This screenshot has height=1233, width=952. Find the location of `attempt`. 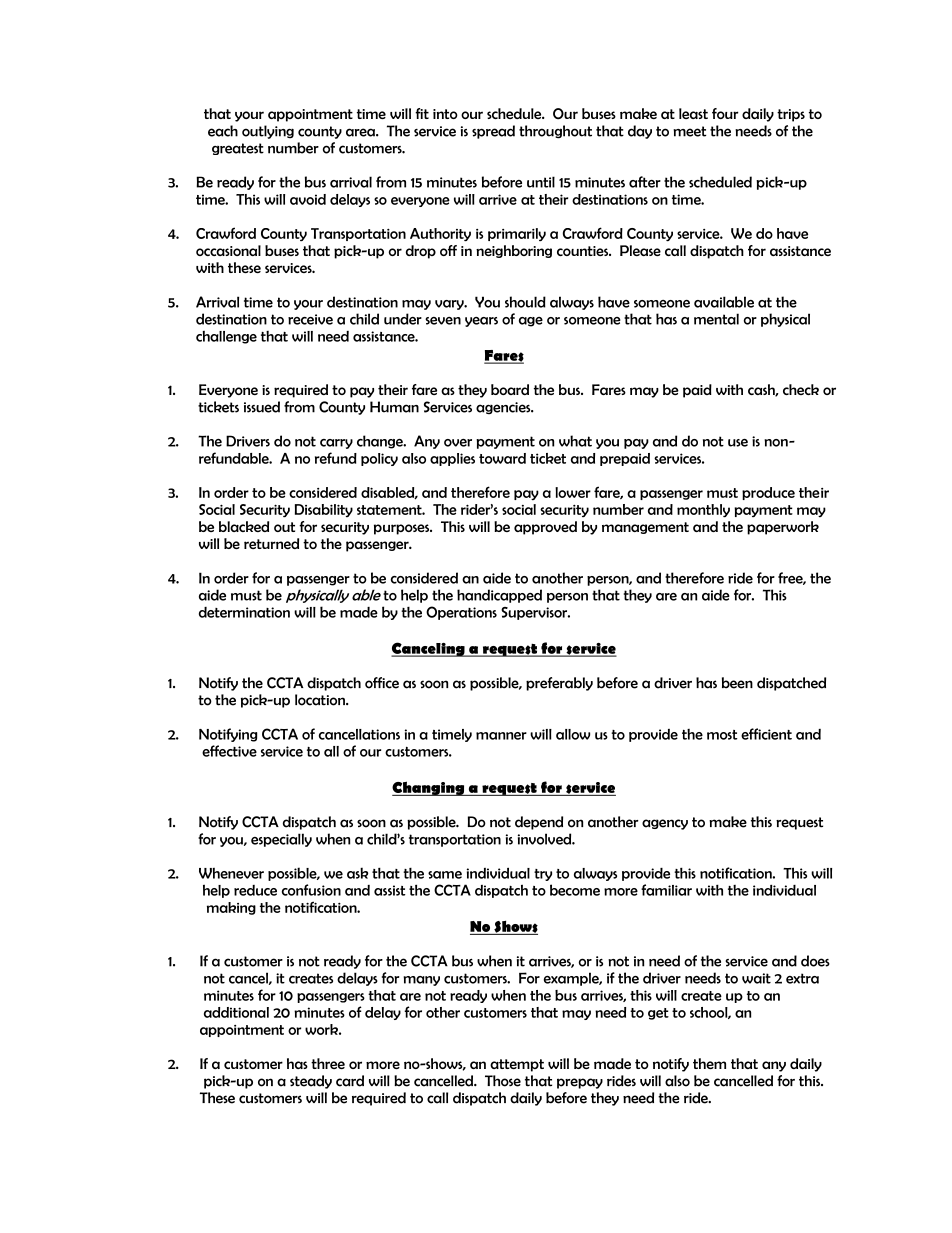

attempt is located at coordinates (517, 1065).
